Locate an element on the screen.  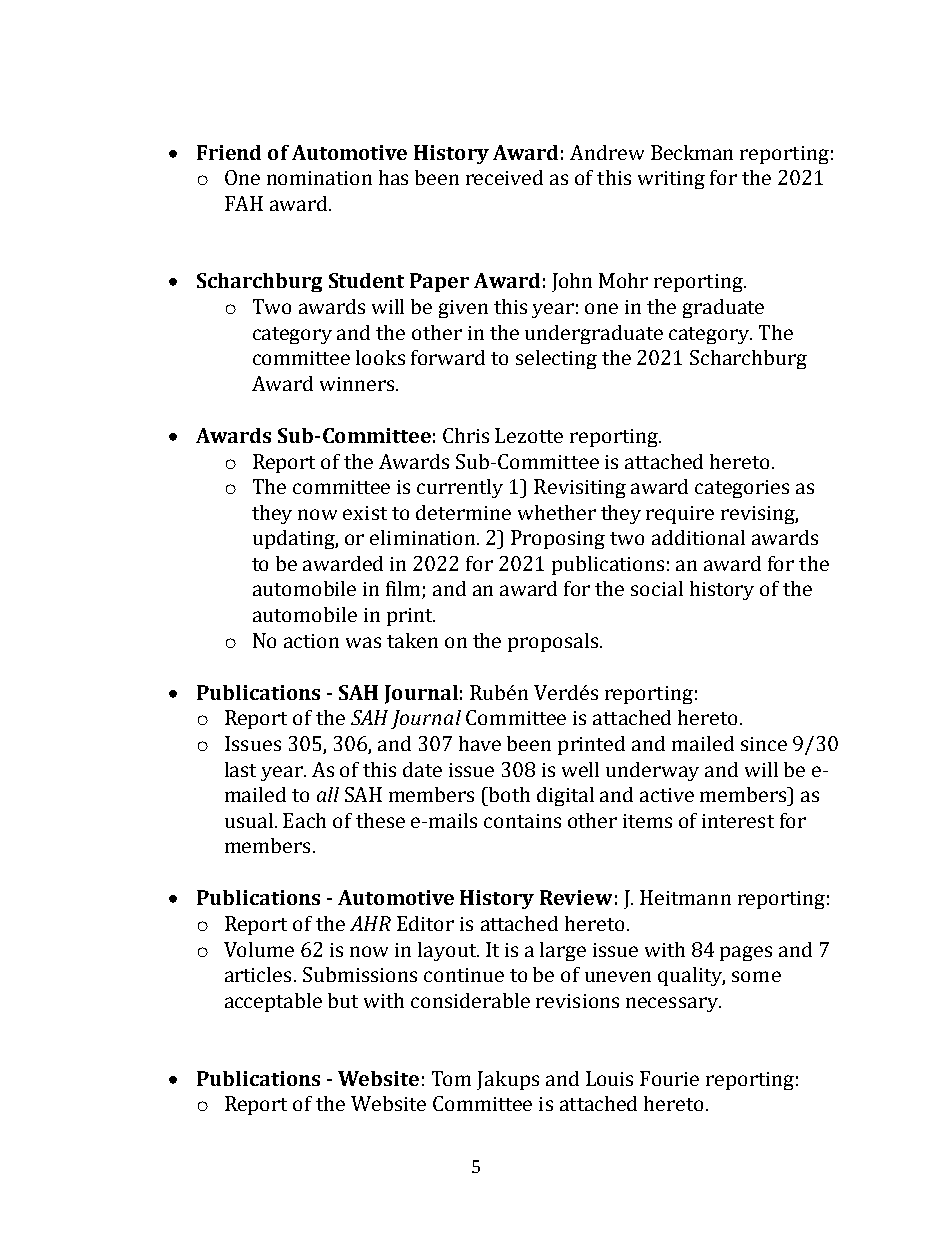
proposals is located at coordinates (554, 642).
